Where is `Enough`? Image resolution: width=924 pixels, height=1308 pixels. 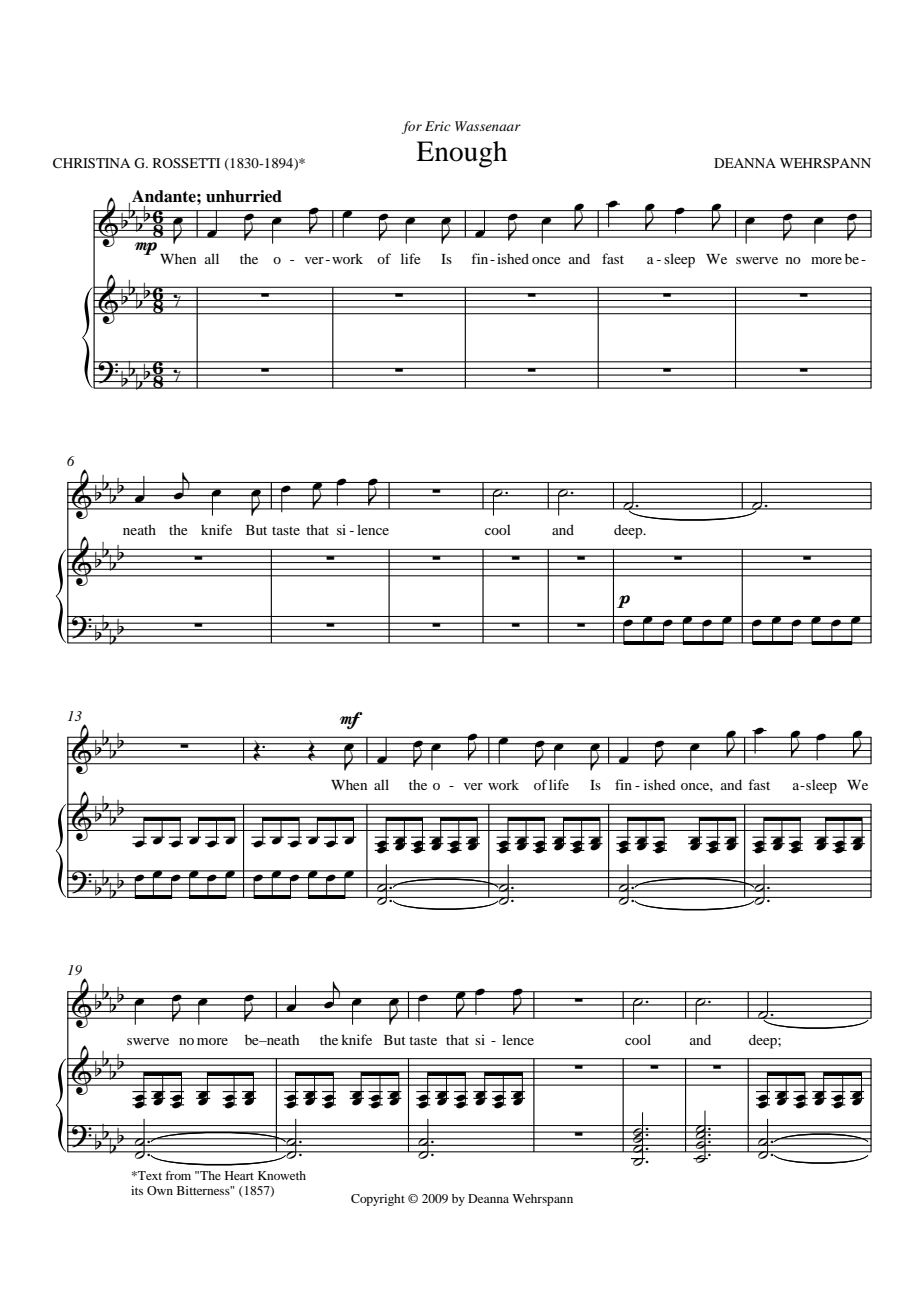
Enough is located at coordinates (461, 154).
